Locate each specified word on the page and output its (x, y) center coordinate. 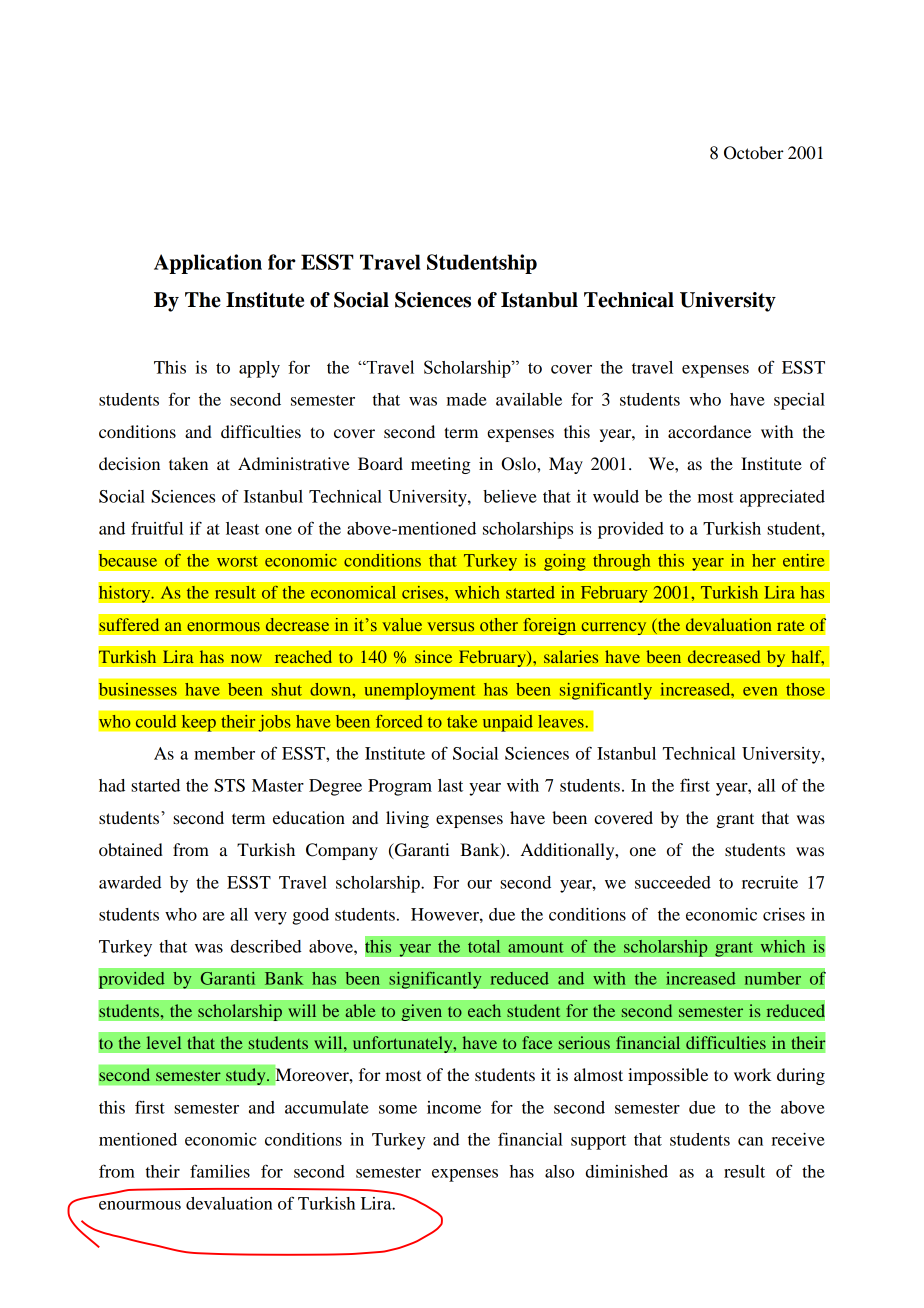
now (246, 658)
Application (208, 264)
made (467, 399)
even (760, 691)
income (454, 1107)
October (754, 153)
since (433, 656)
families (220, 1171)
